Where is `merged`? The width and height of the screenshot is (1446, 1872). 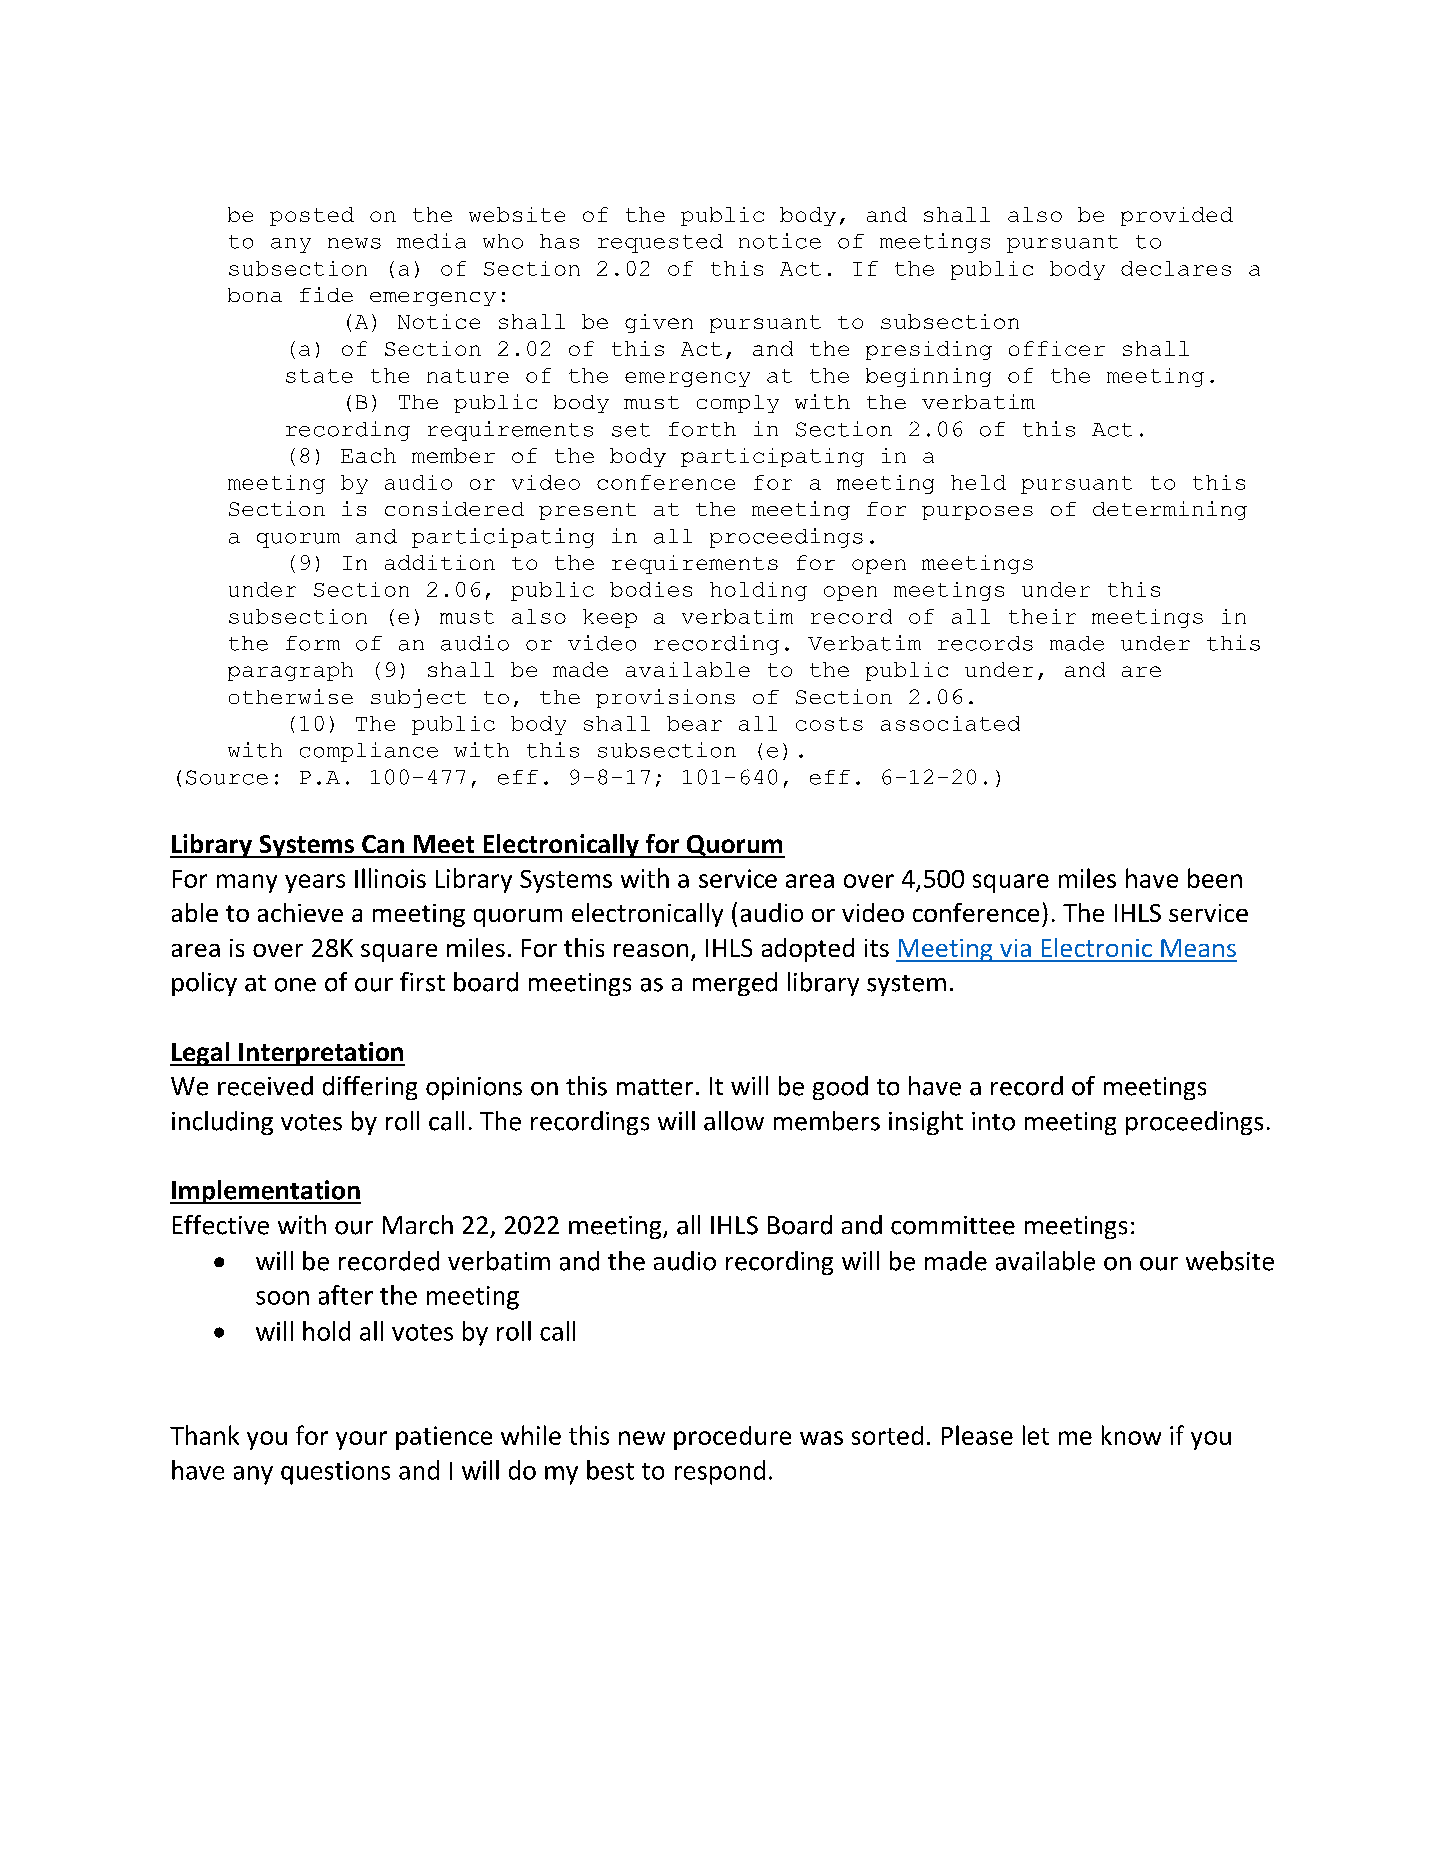
merged is located at coordinates (735, 984).
